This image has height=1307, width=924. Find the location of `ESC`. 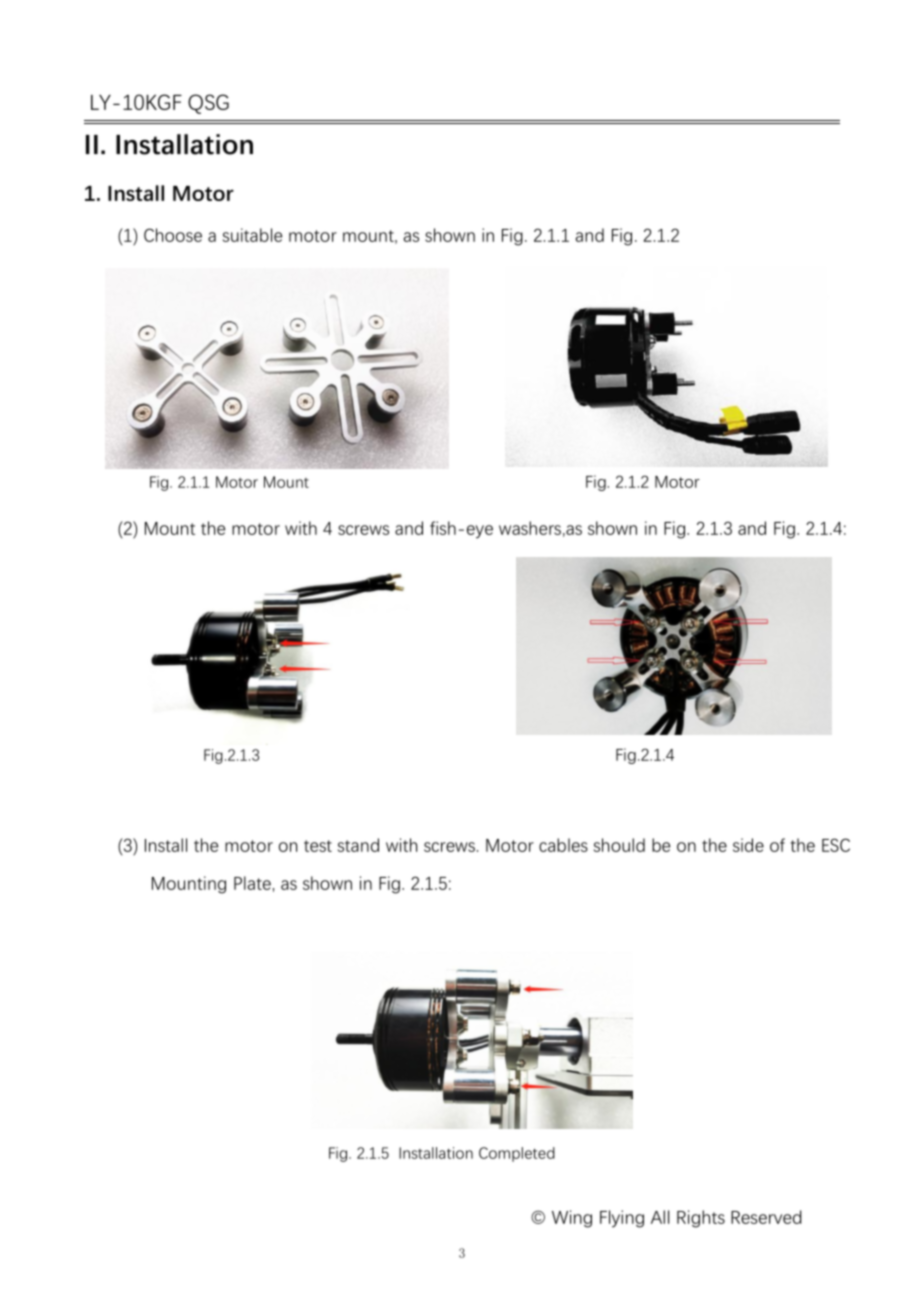

ESC is located at coordinates (836, 845).
